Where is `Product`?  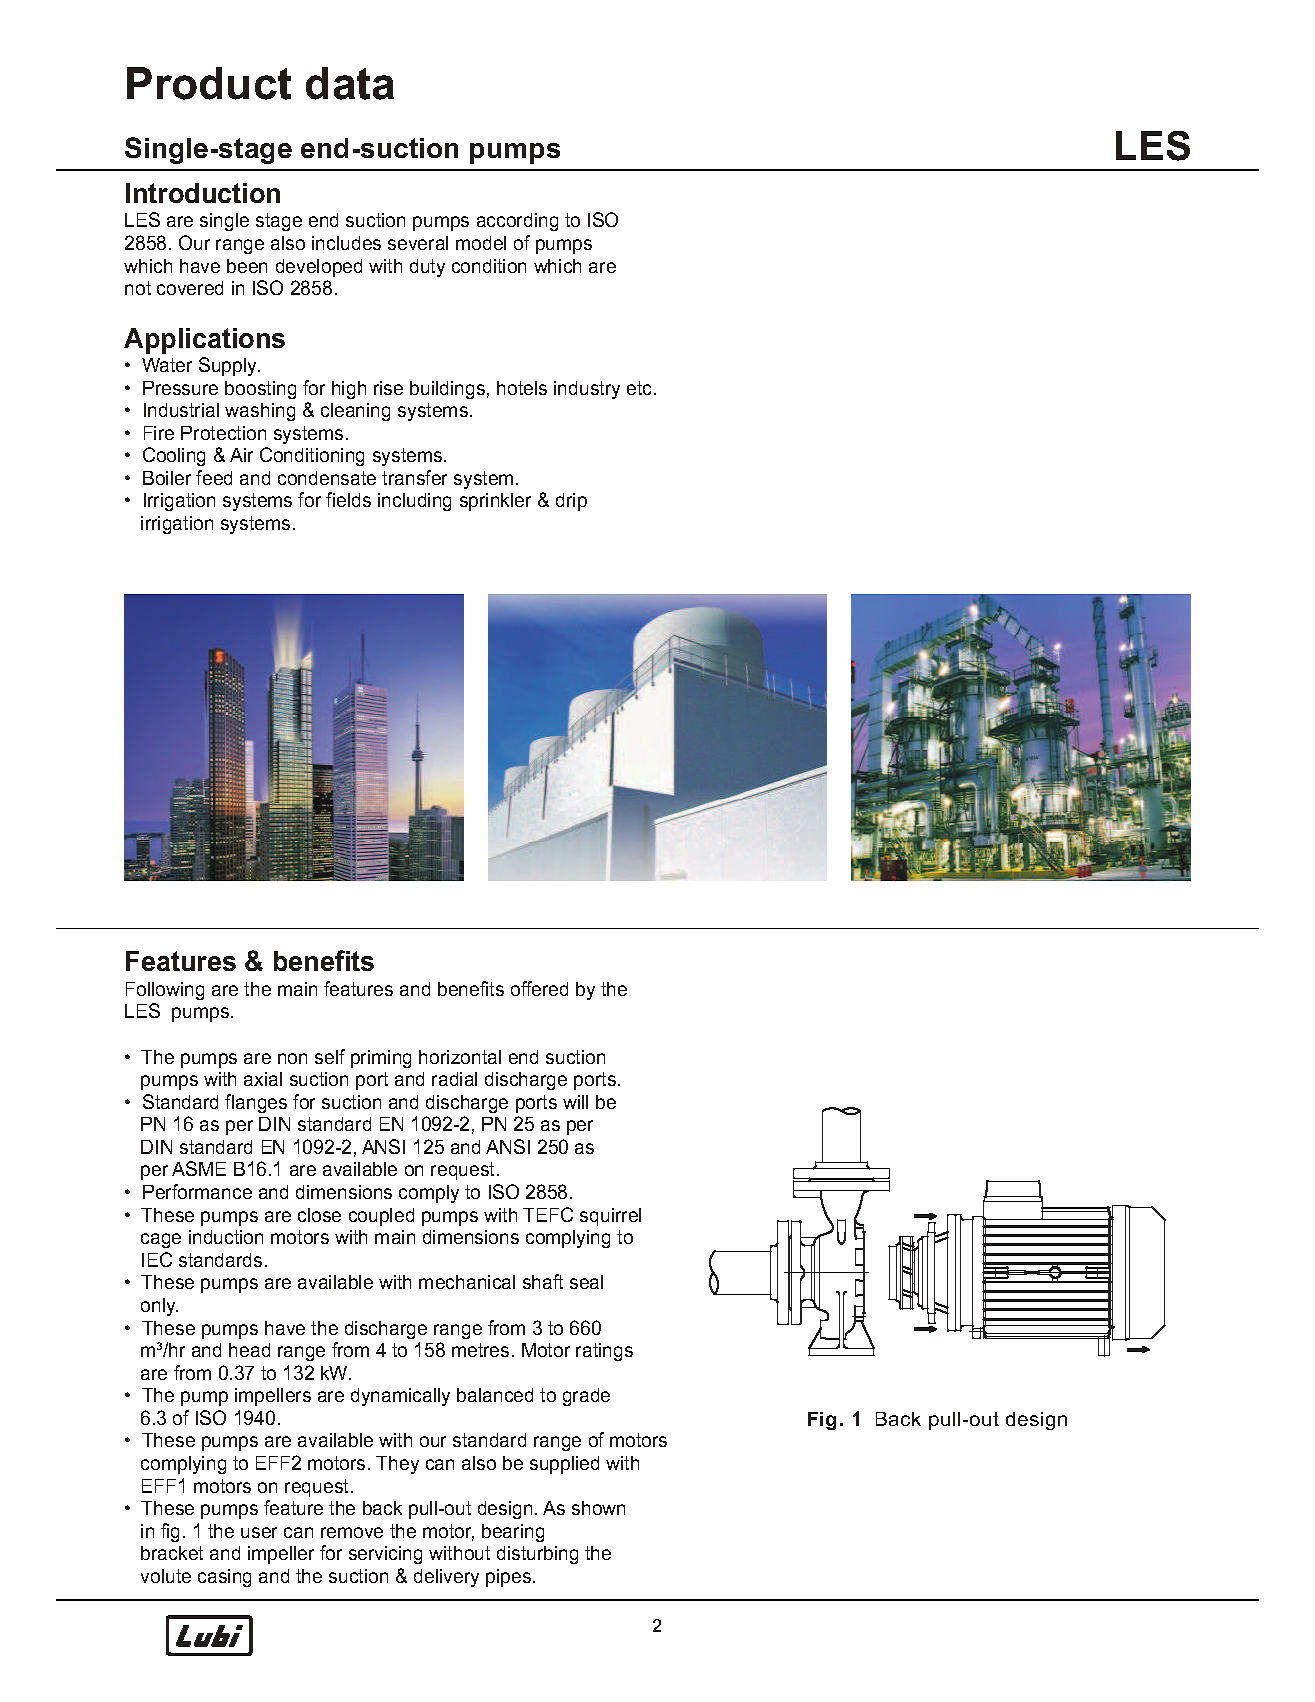
Product is located at coordinates (209, 83).
